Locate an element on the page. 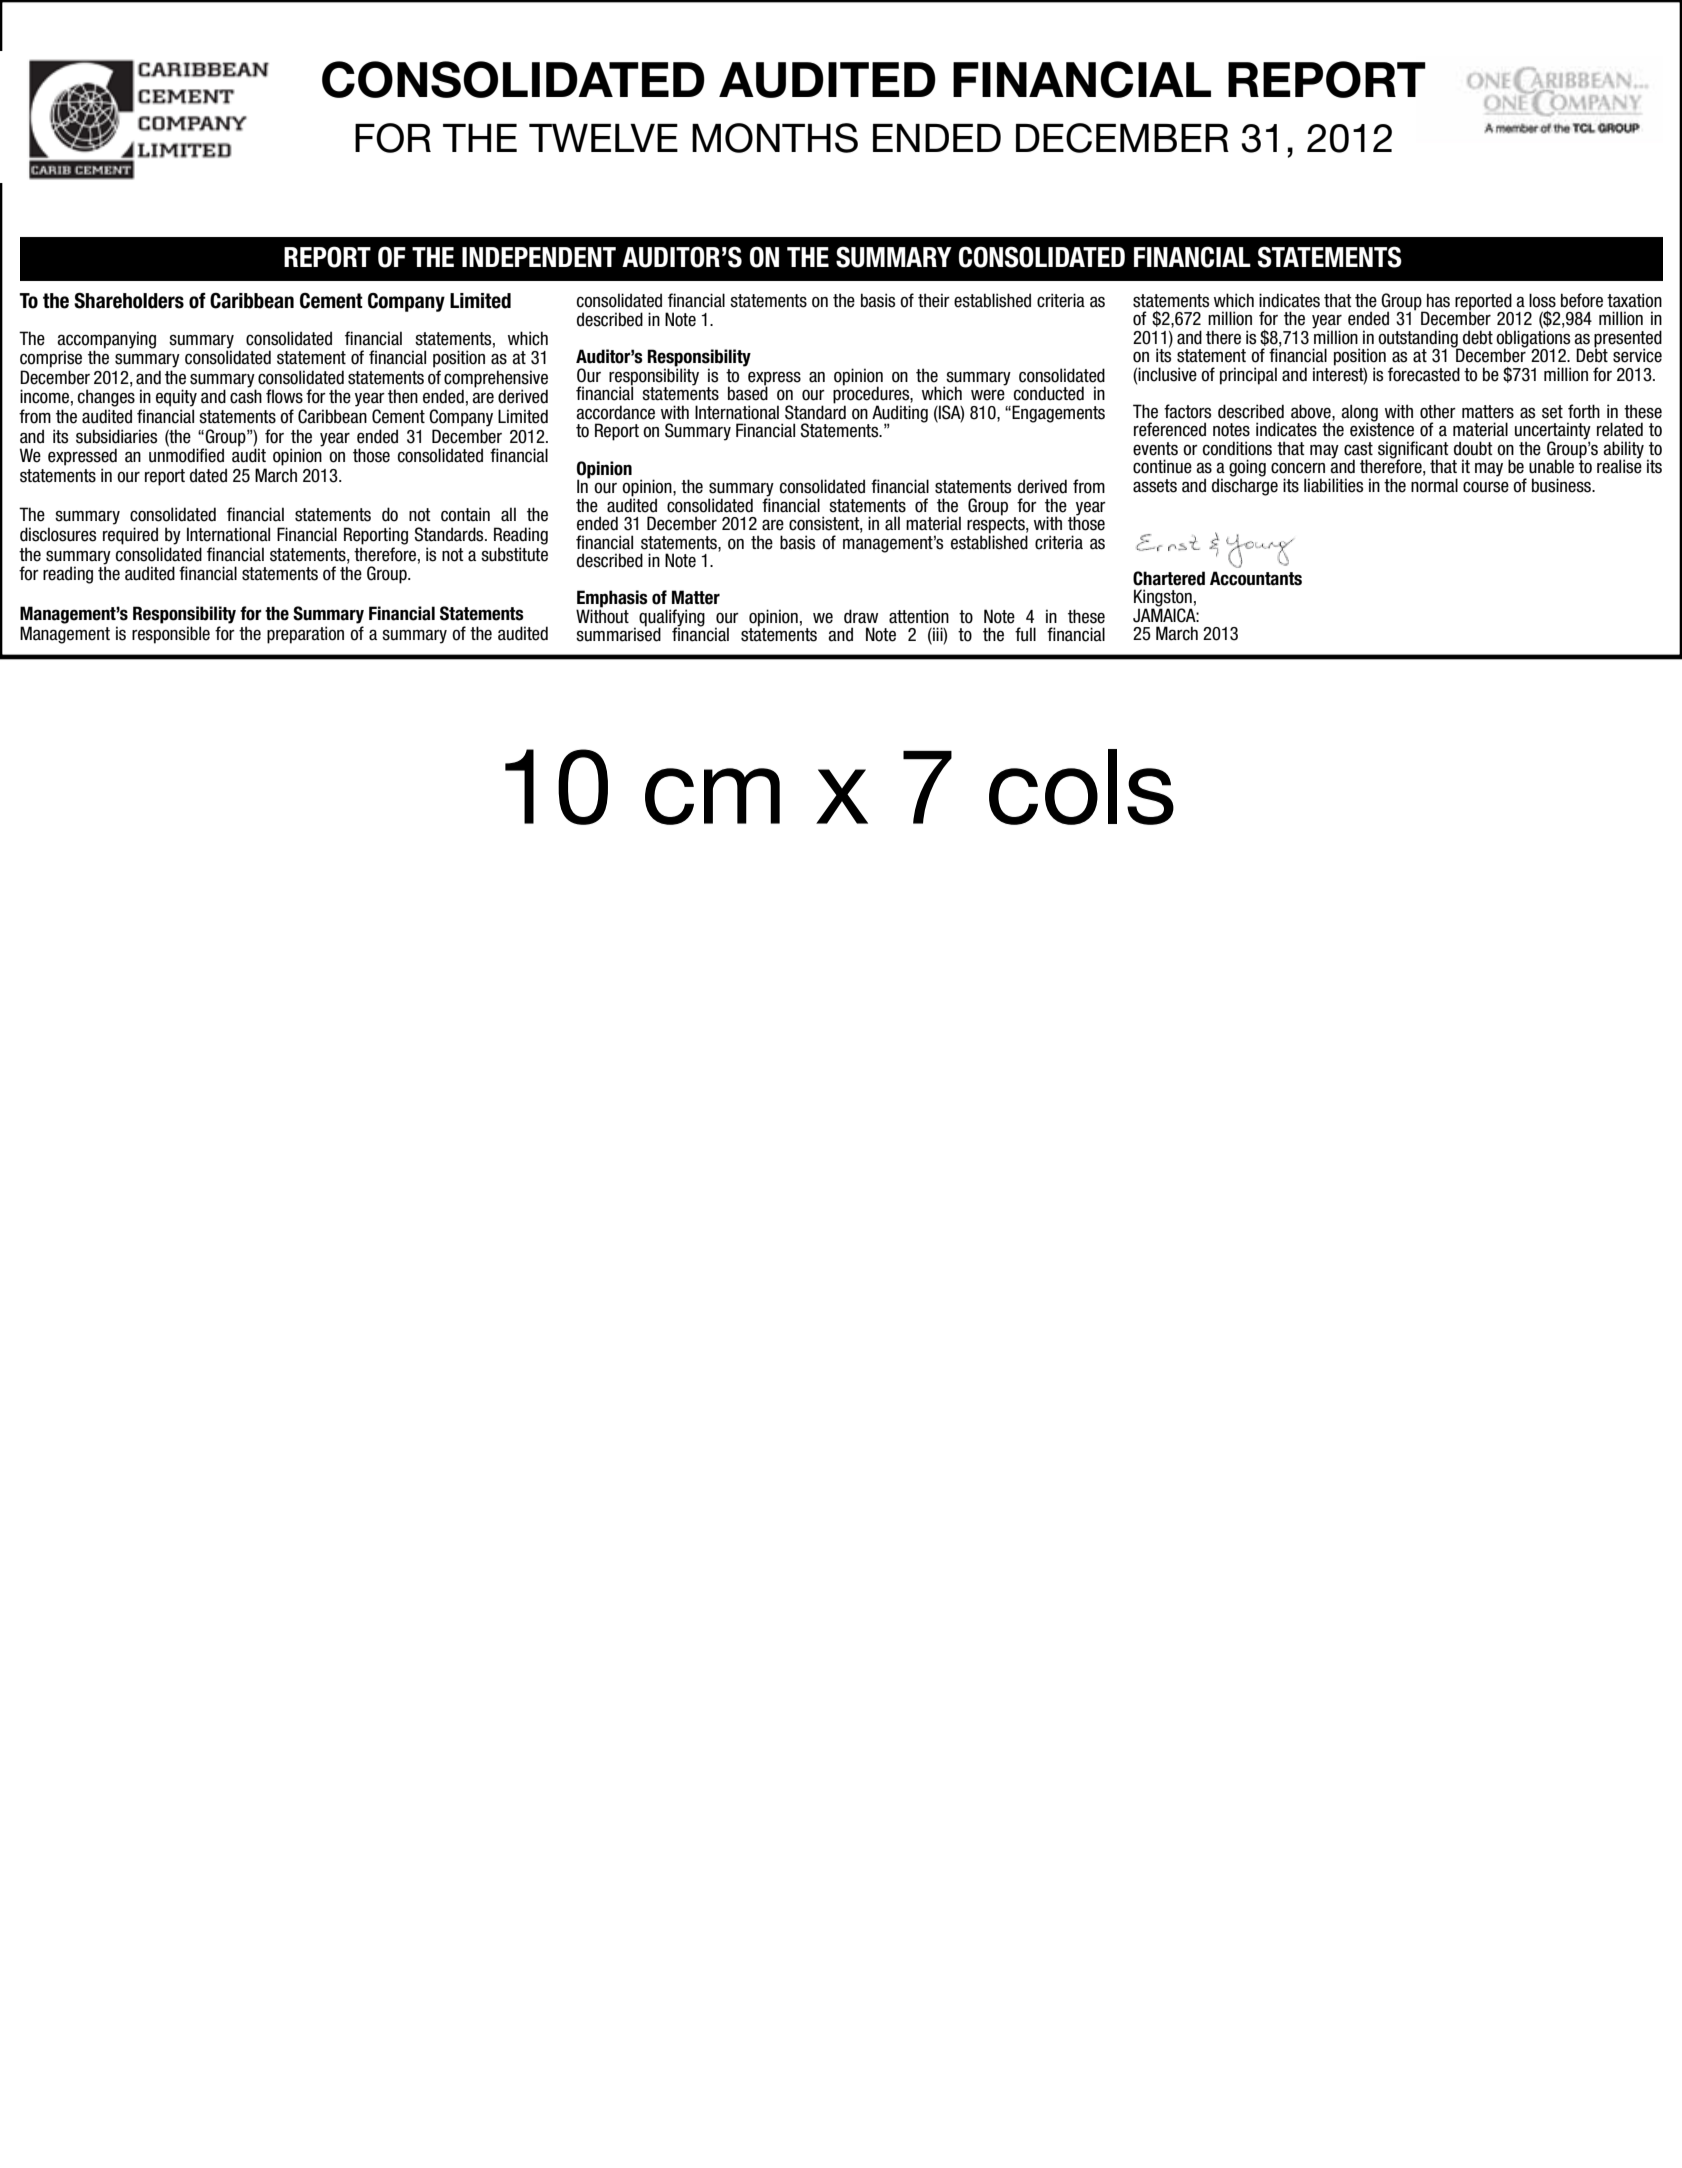  outstanding is located at coordinates (1419, 339).
